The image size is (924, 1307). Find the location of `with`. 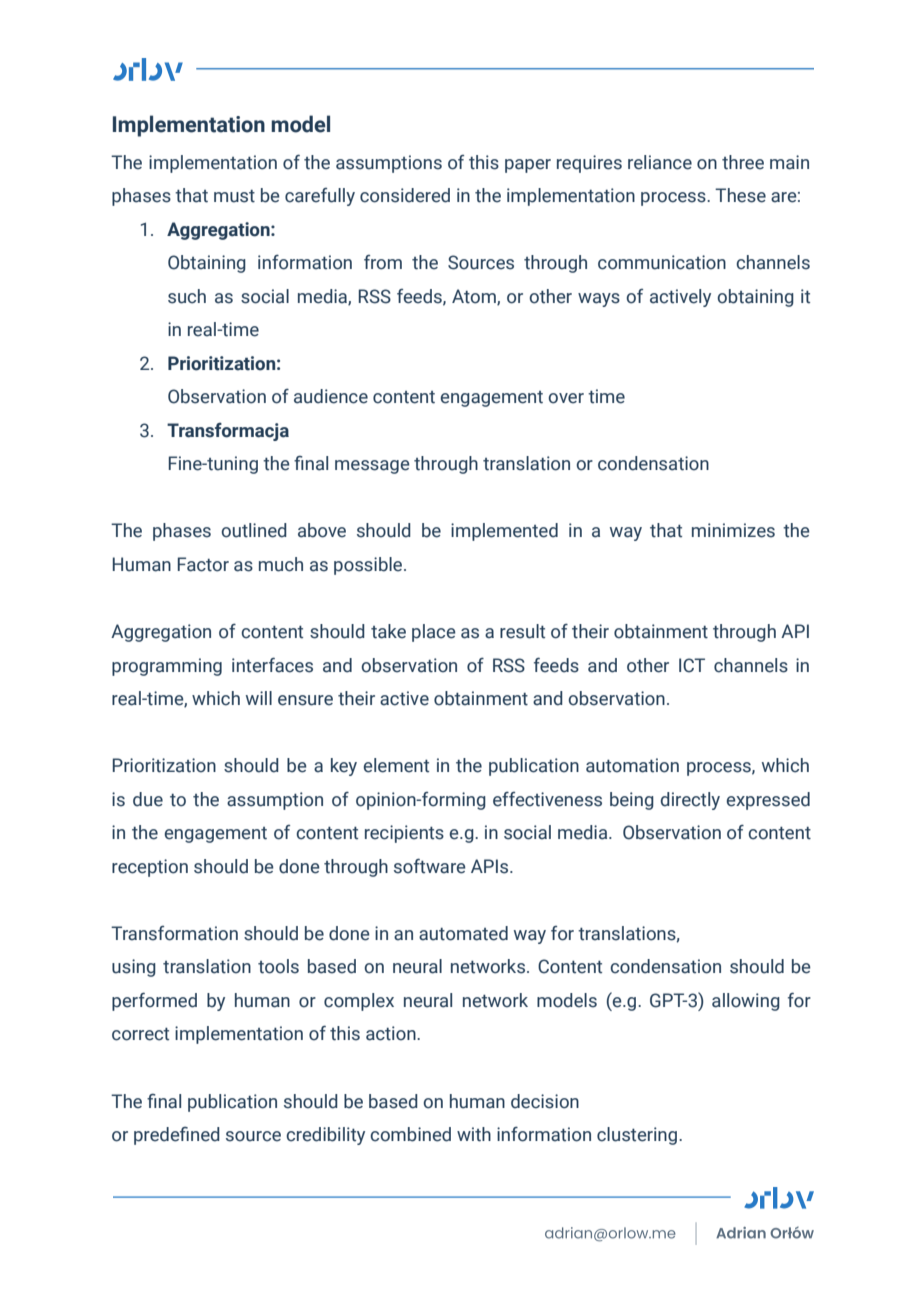

with is located at coordinates (474, 1134).
